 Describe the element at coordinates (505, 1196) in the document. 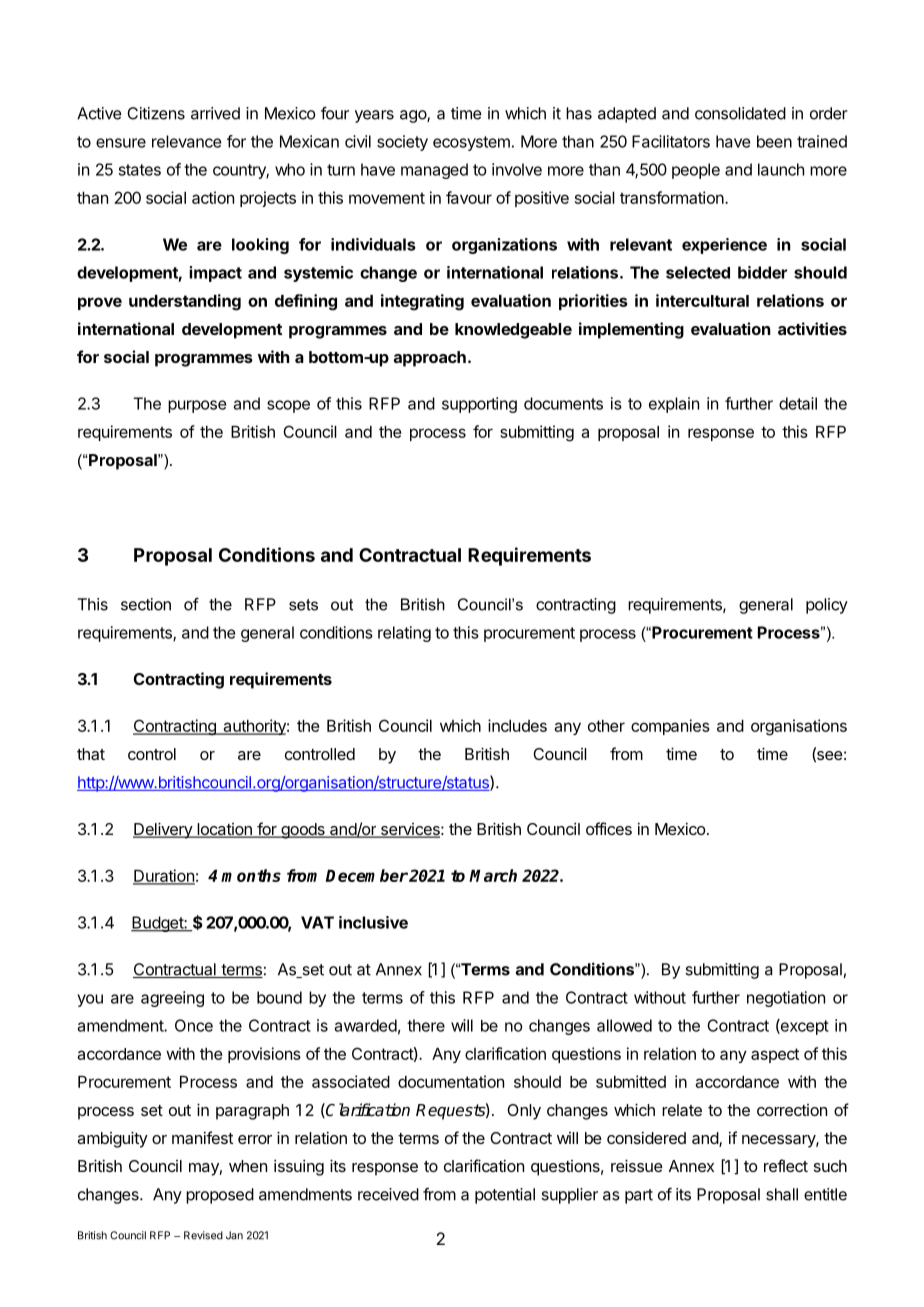

I see `potential` at that location.
